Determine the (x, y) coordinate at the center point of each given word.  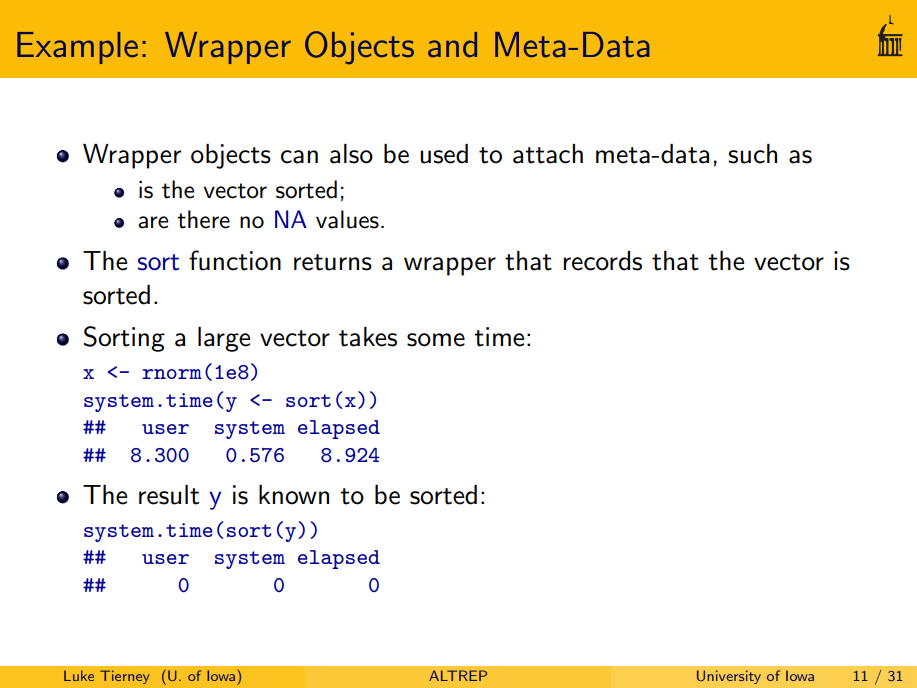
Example (77, 48)
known (294, 495)
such (752, 154)
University (729, 677)
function (235, 260)
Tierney (125, 677)
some (436, 340)
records (603, 261)
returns (333, 262)
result (169, 495)
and (452, 44)
